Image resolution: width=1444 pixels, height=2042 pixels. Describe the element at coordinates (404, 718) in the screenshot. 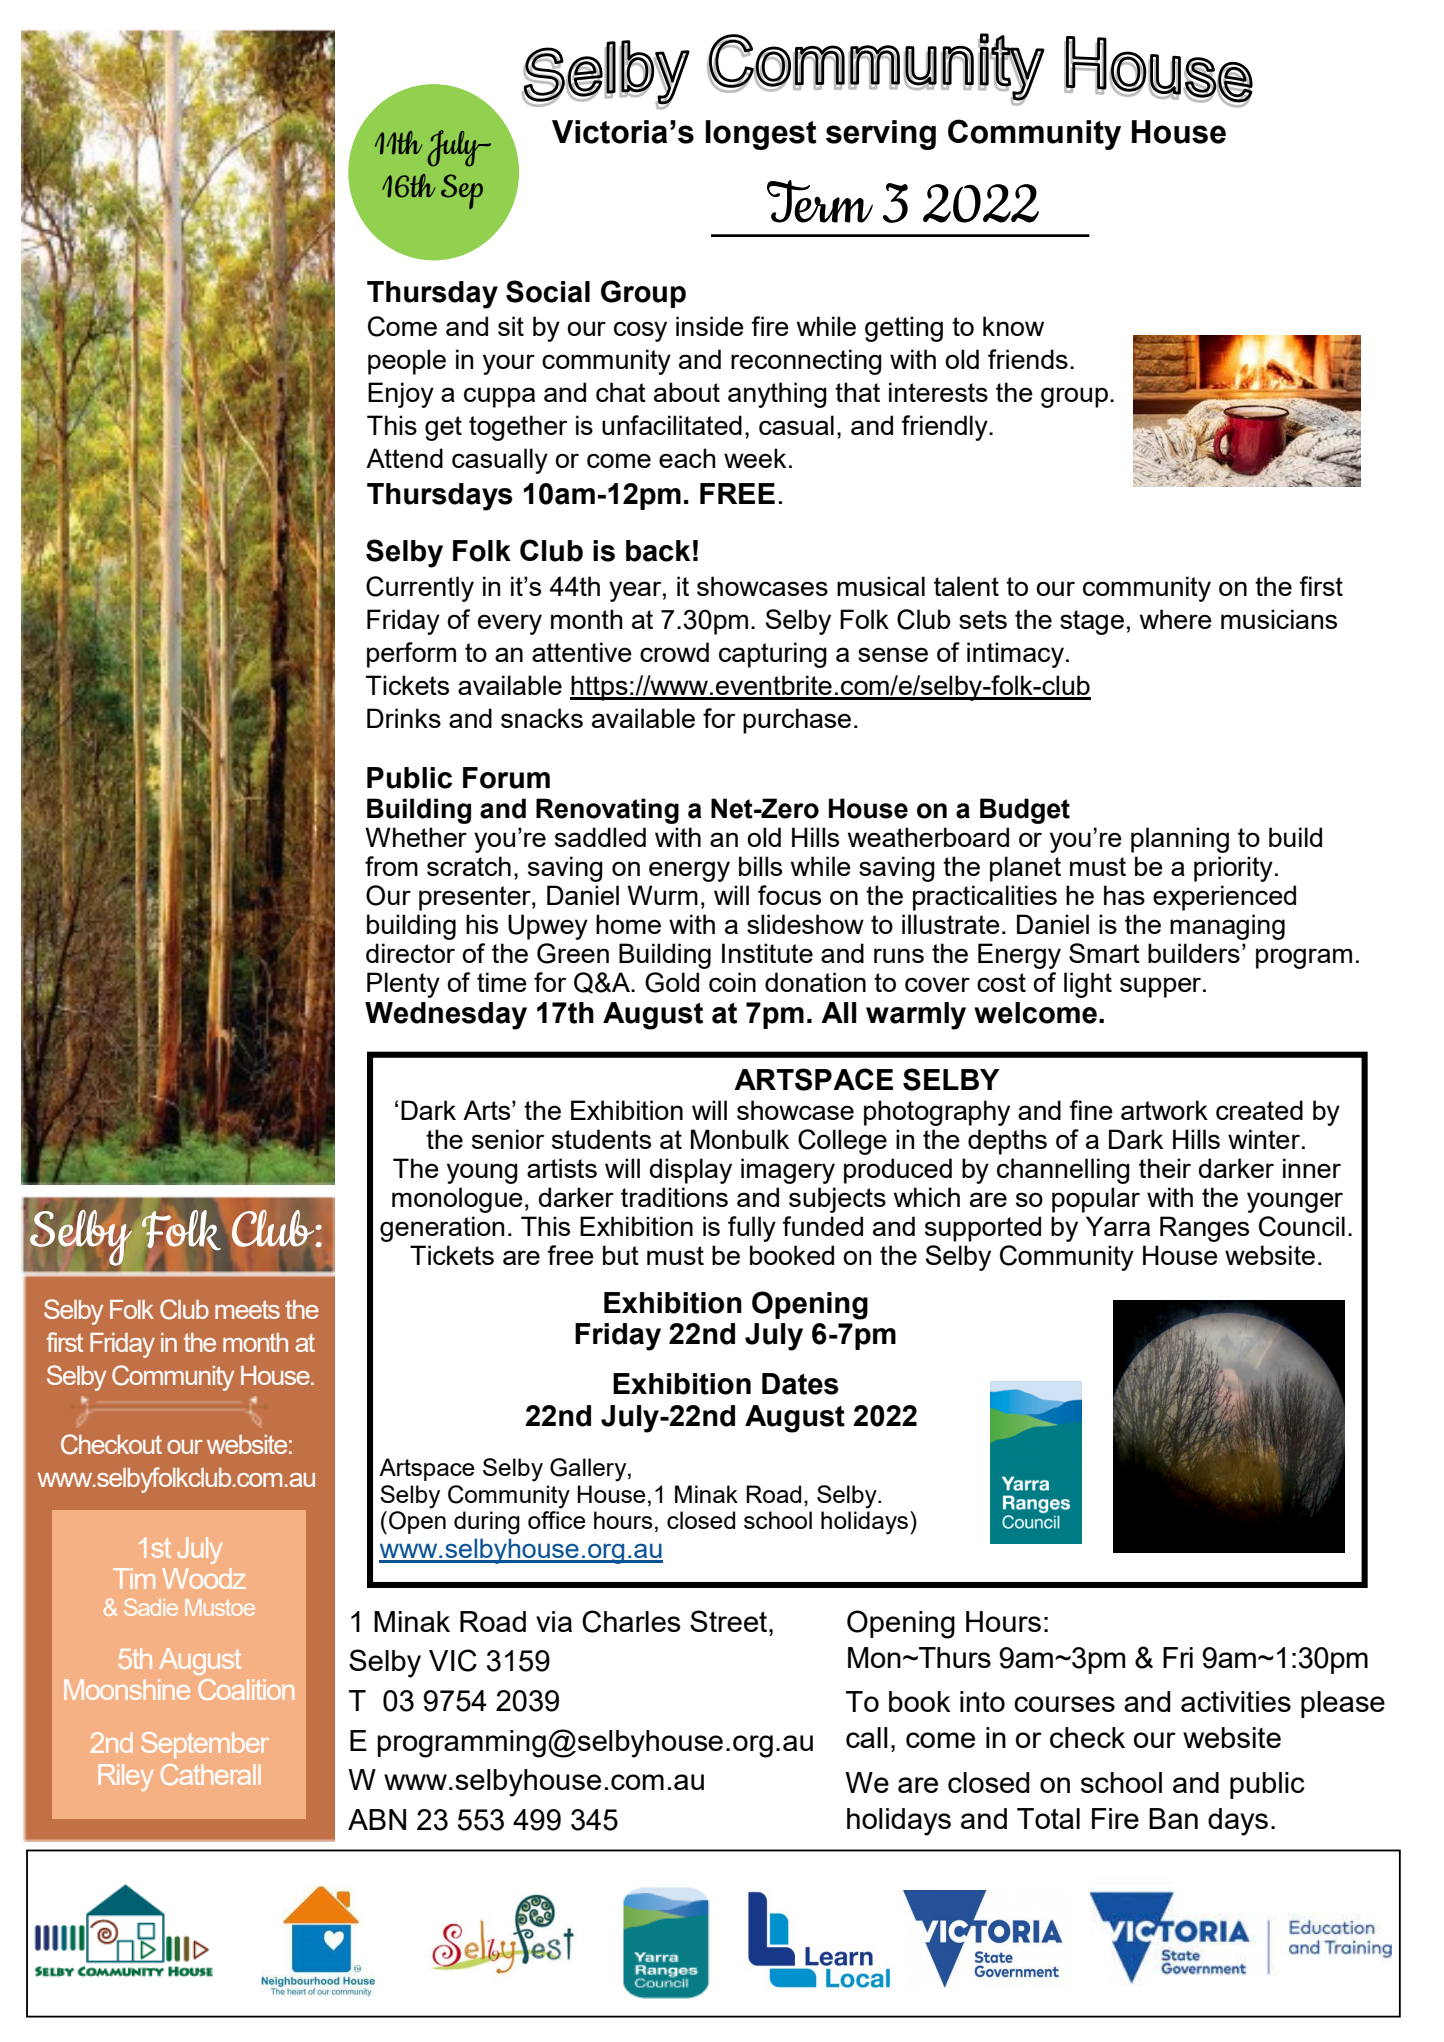

I see `Drinks` at that location.
